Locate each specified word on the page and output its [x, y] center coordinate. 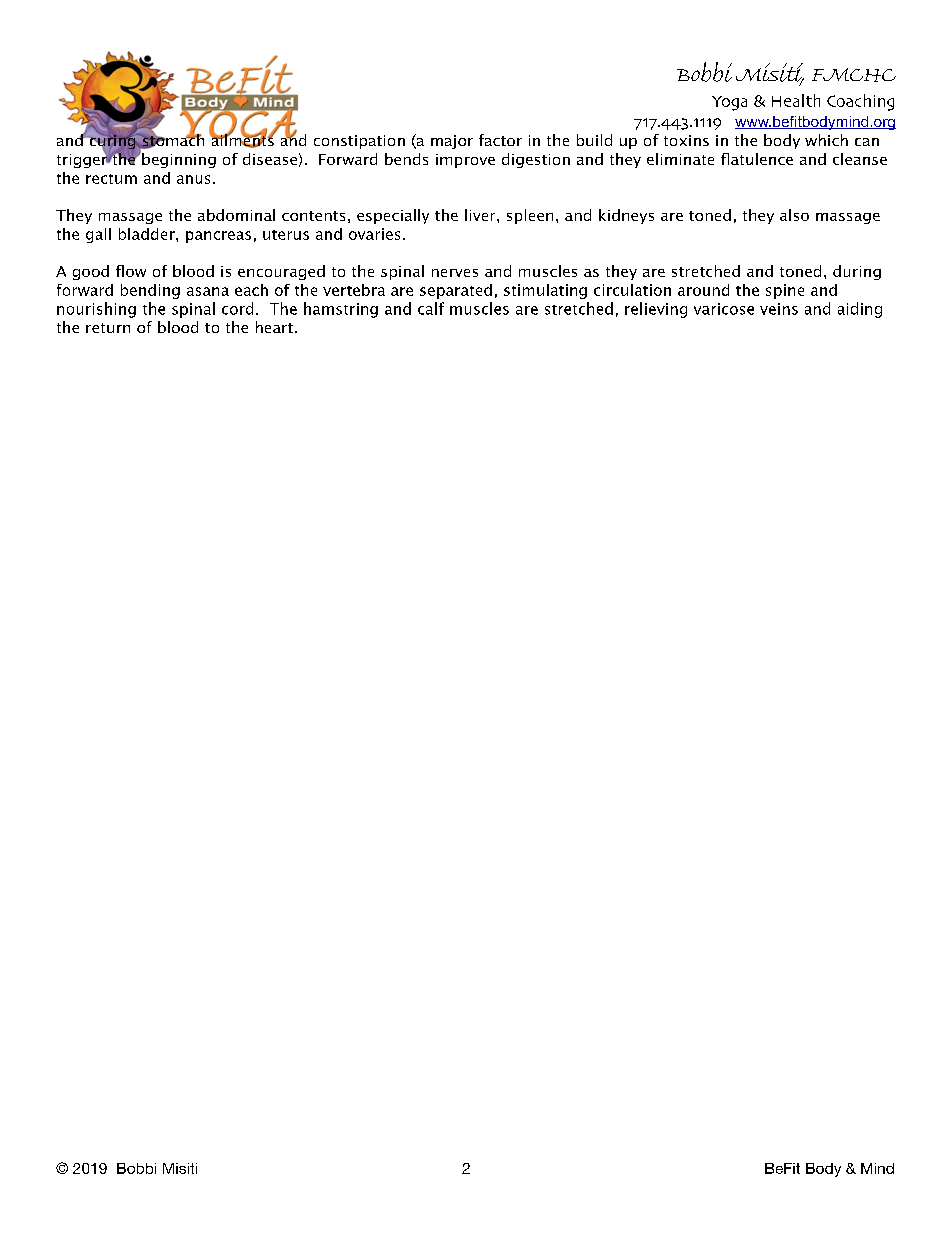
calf [431, 308]
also [794, 215]
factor [500, 140]
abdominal [236, 215]
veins [779, 309]
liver [481, 215]
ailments [242, 140]
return [108, 328]
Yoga [729, 103]
